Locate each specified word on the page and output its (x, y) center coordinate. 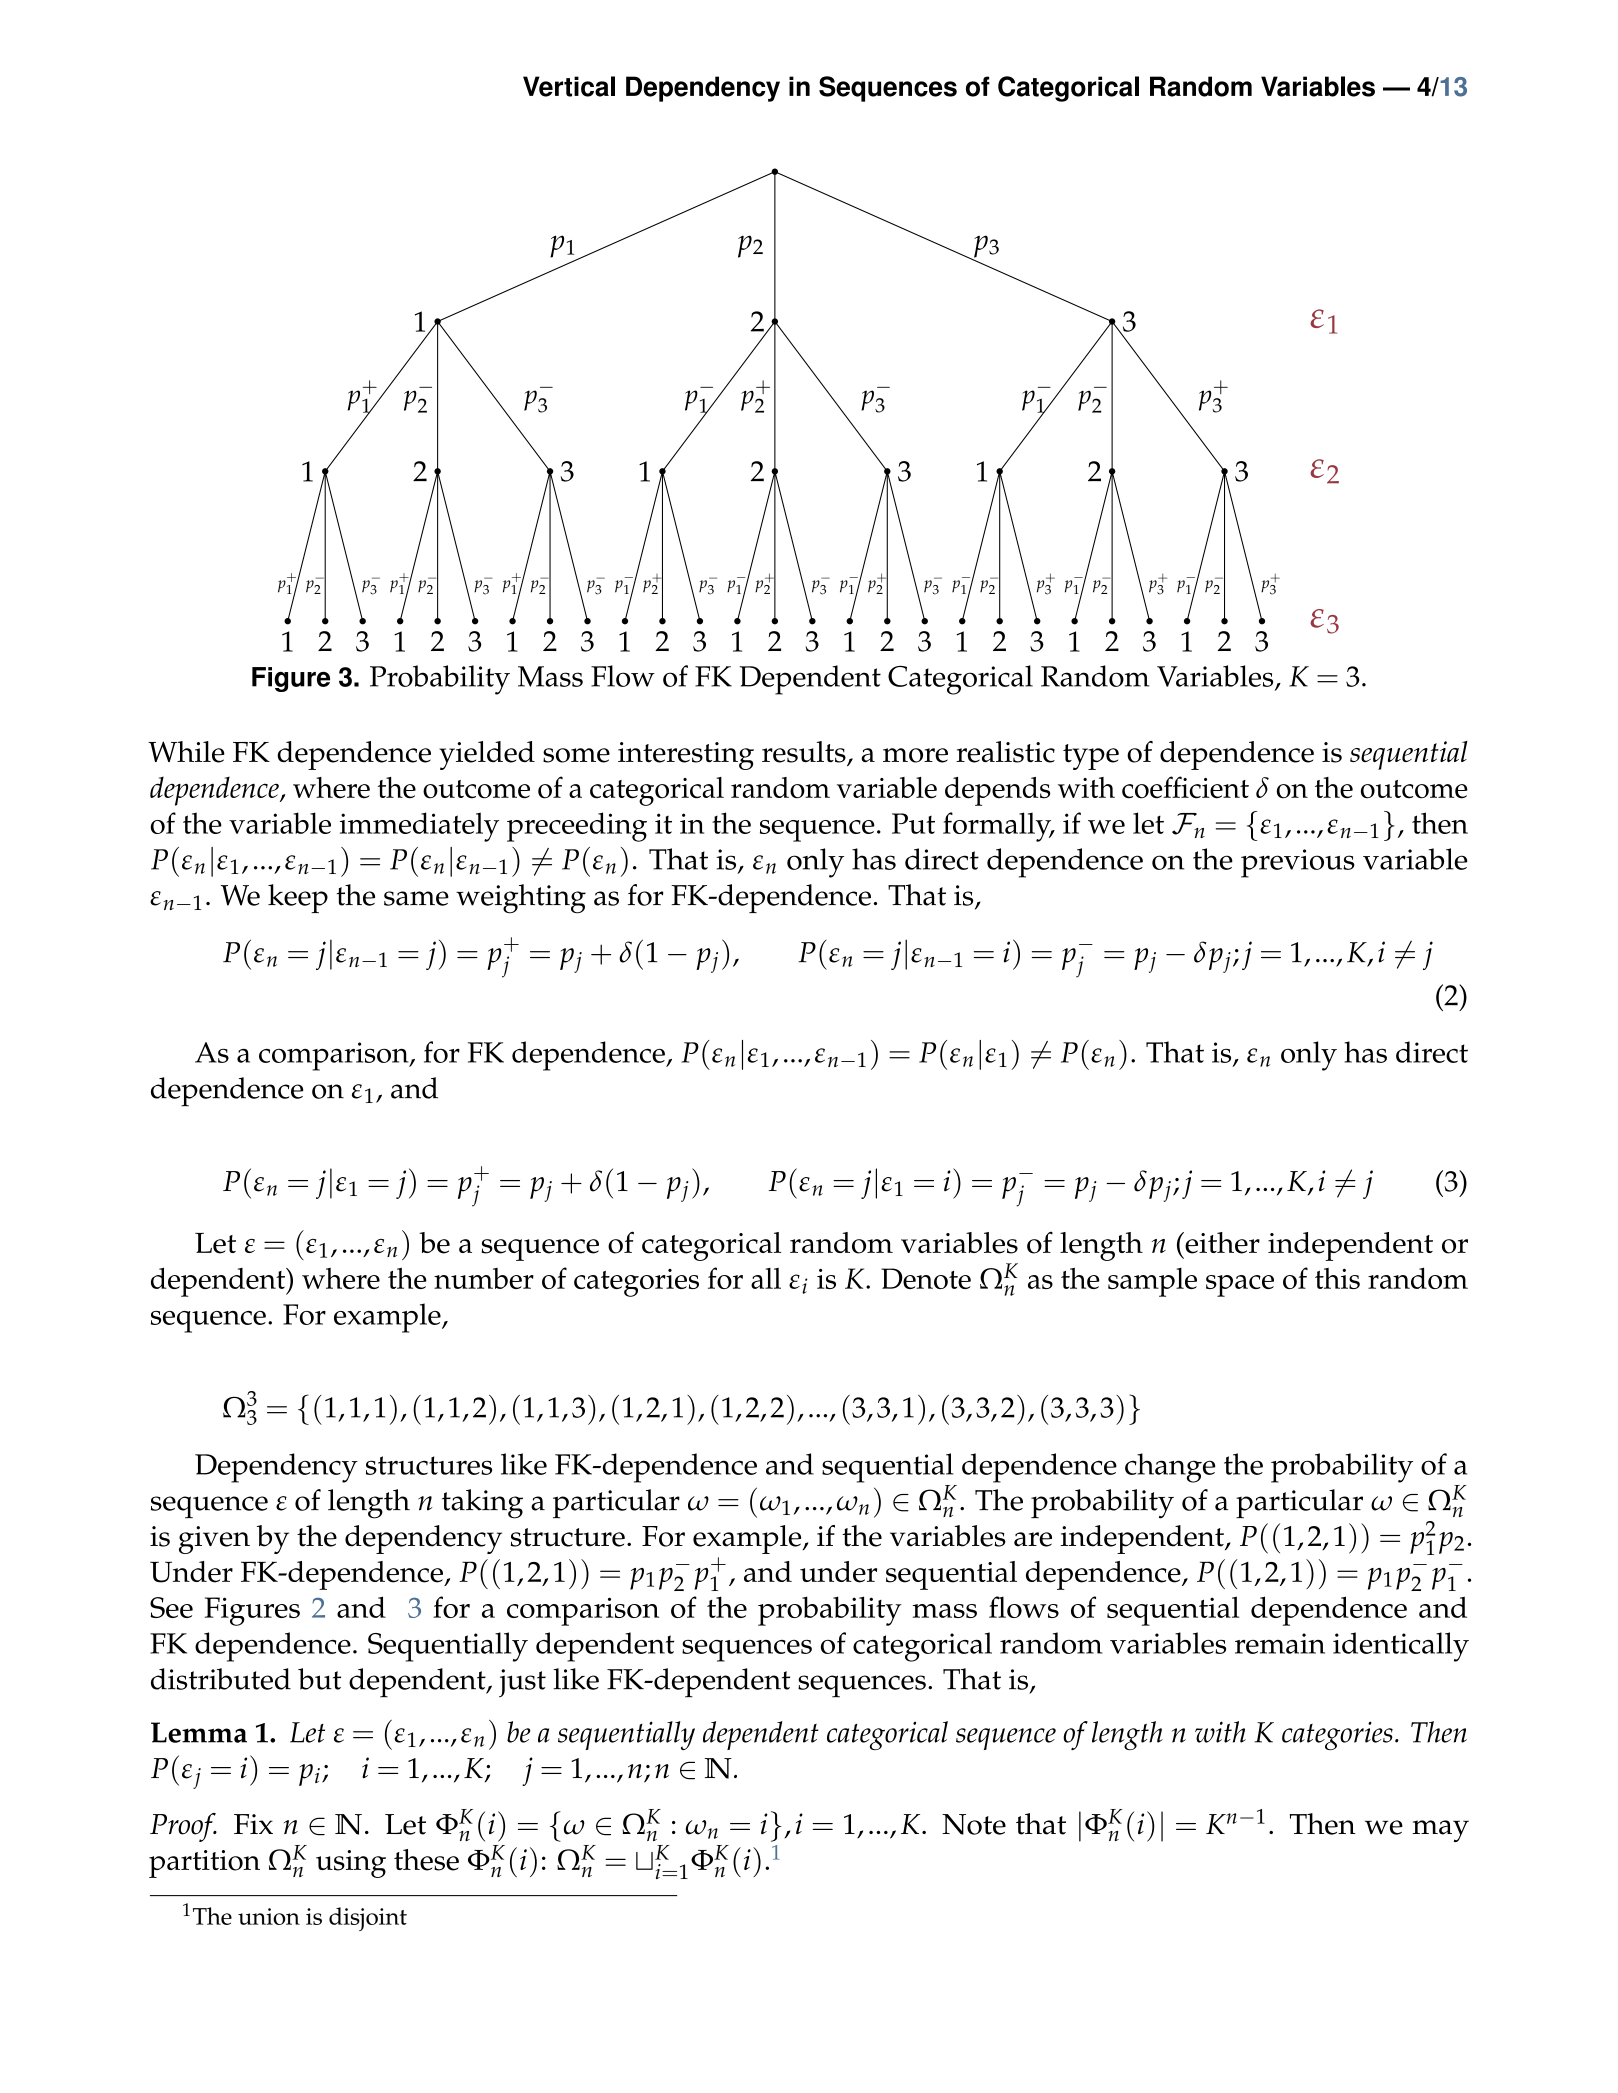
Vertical (569, 86)
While (186, 752)
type (1091, 757)
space (1240, 1286)
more (915, 755)
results (805, 753)
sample (1152, 1282)
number (484, 1278)
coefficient (1185, 787)
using (351, 1864)
